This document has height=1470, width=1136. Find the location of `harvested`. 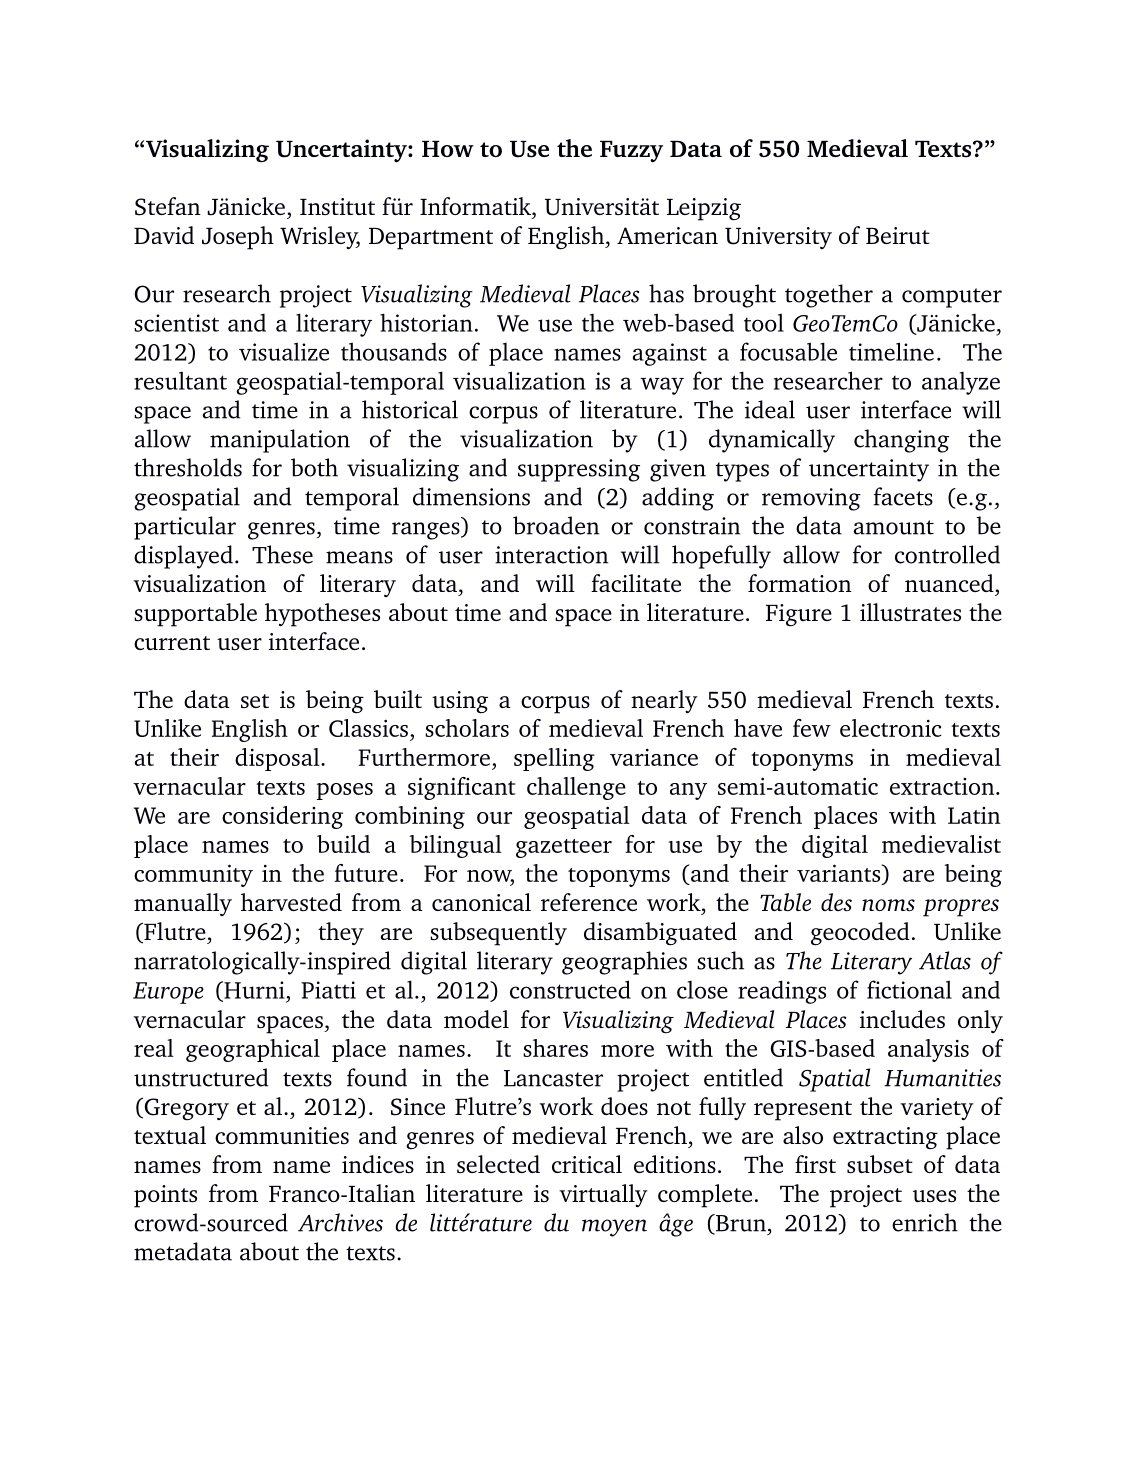

harvested is located at coordinates (291, 902).
